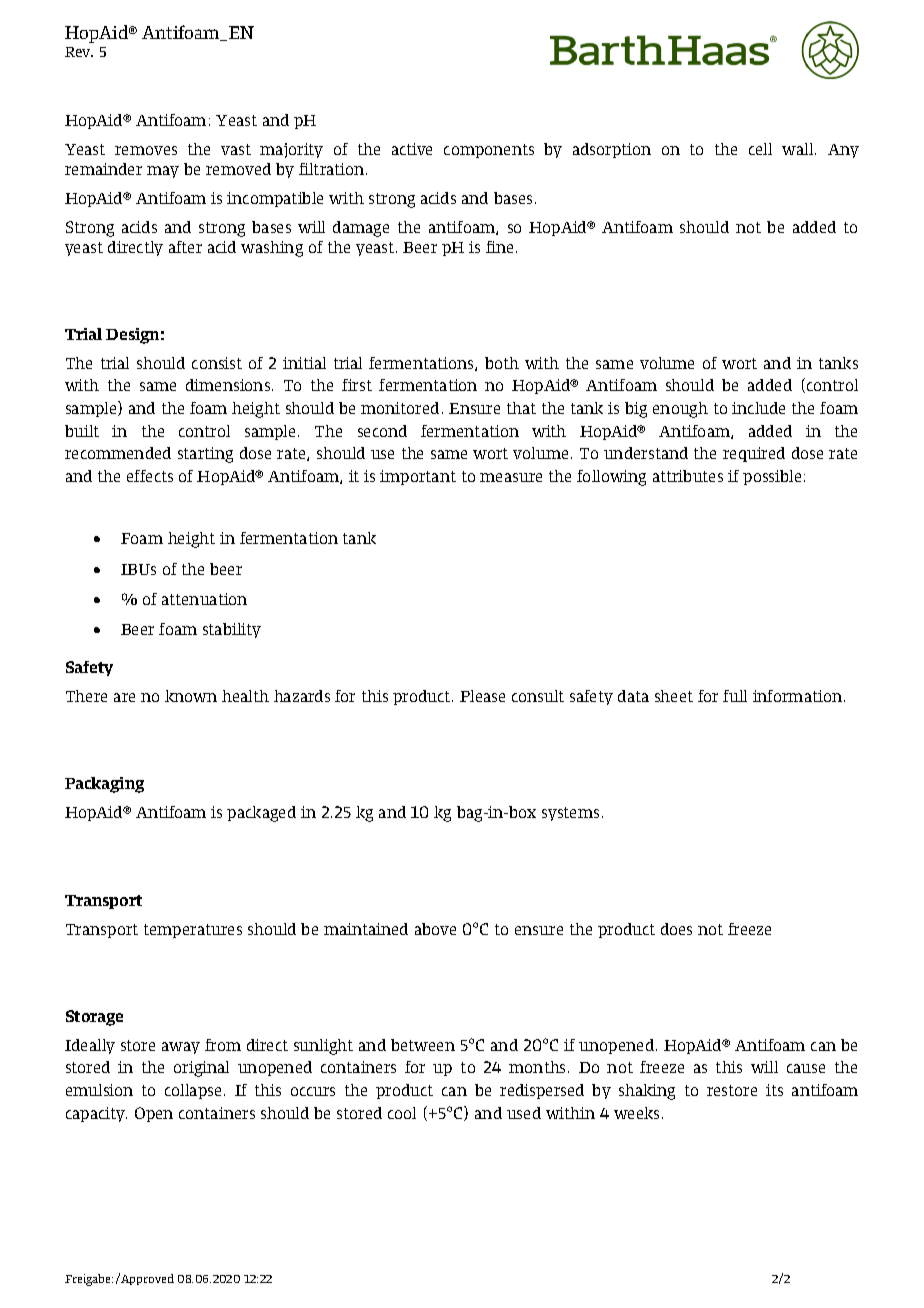 The width and height of the page is (924, 1308). Describe the element at coordinates (521, 408) in the page. I see `that` at that location.
